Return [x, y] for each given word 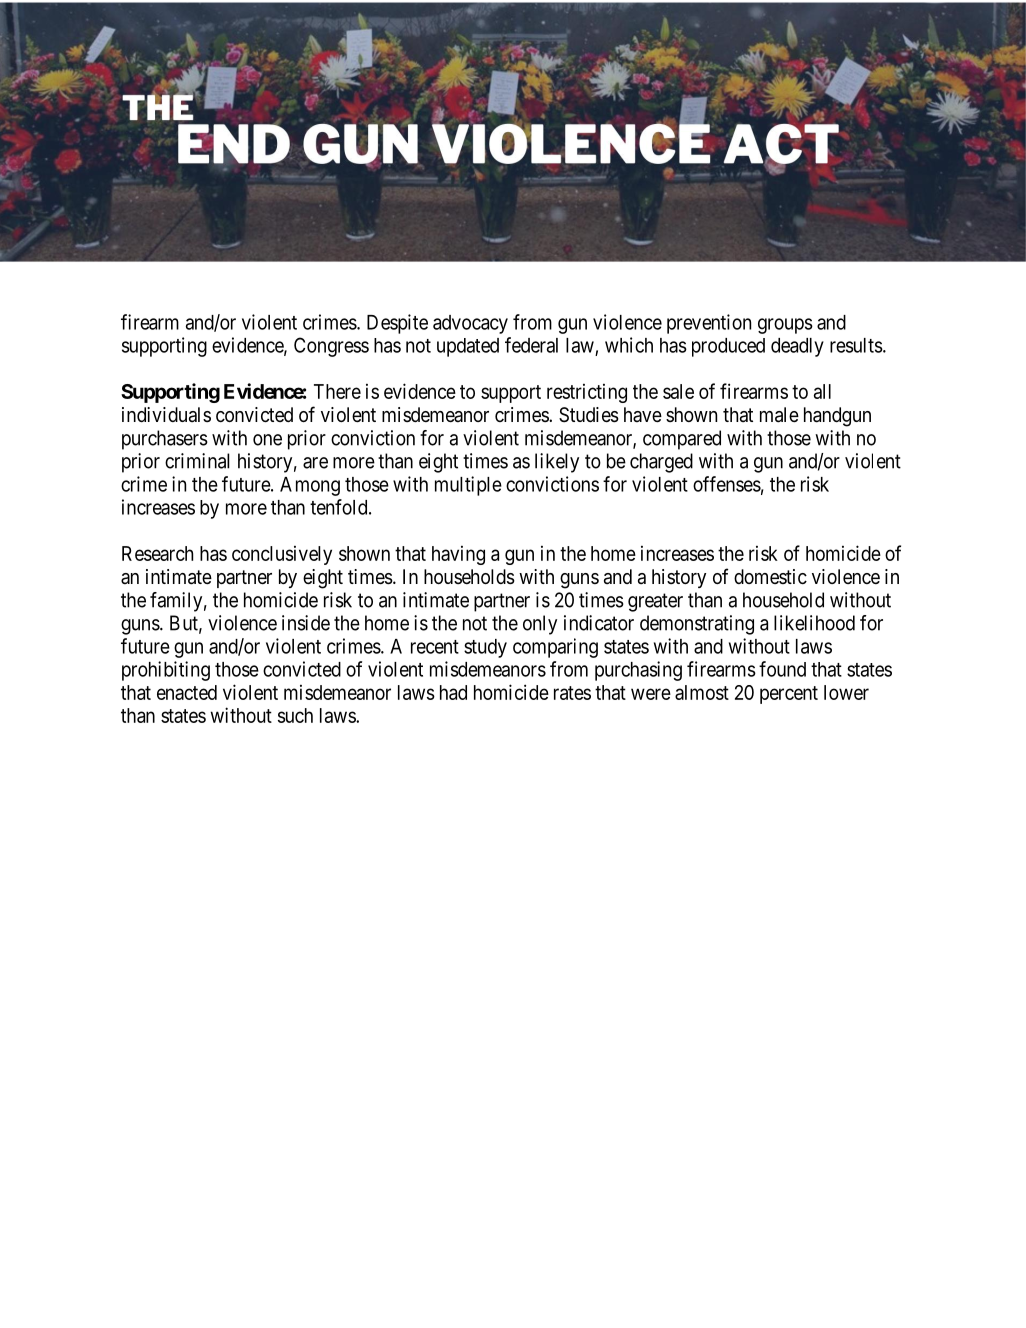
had [453, 692]
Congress [331, 347]
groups [785, 326]
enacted [187, 692]
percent [789, 695]
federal [531, 345]
